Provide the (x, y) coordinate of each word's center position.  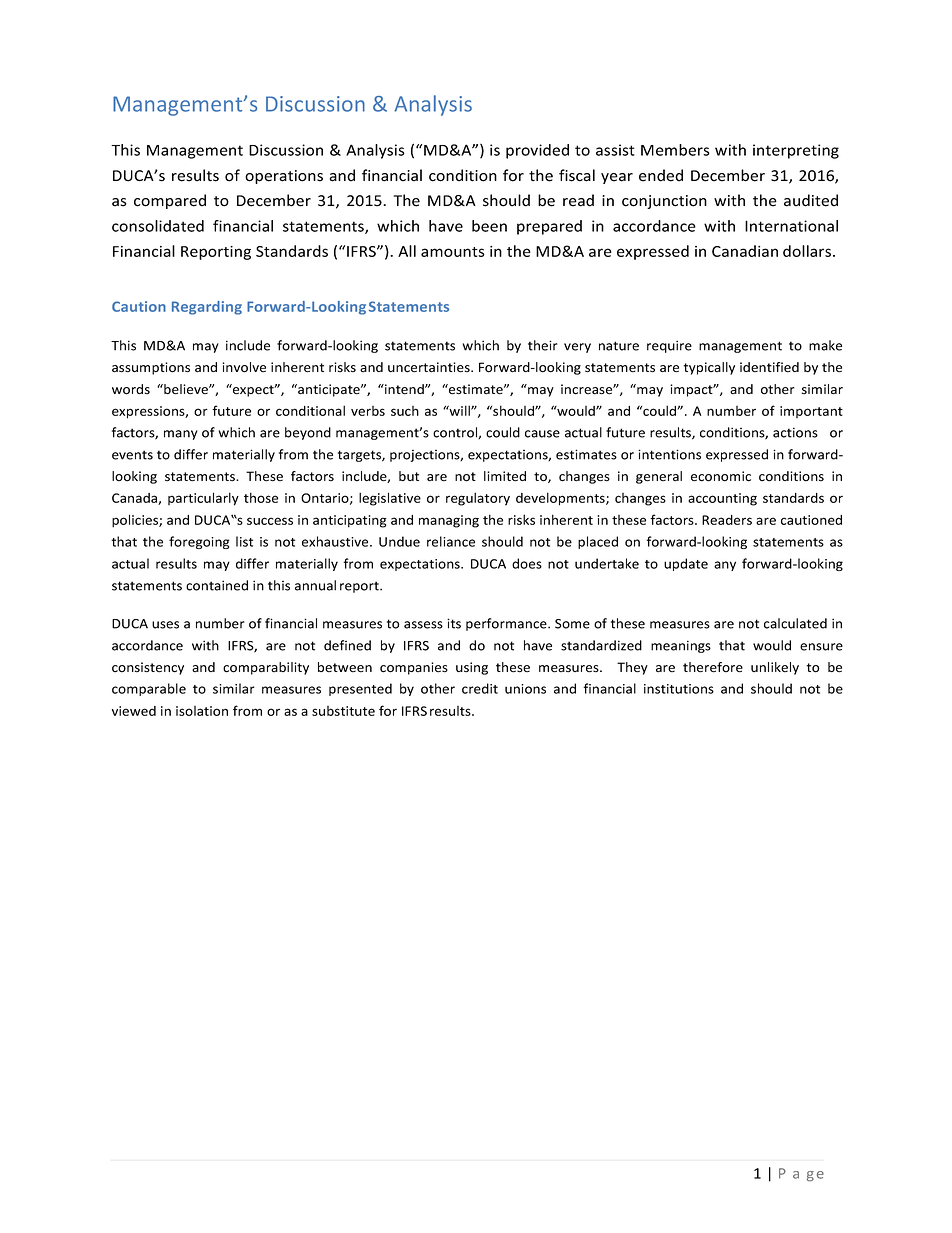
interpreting (796, 151)
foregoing (199, 542)
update (686, 564)
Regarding (207, 308)
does (527, 563)
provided (537, 151)
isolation (202, 711)
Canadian (745, 251)
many (181, 435)
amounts (453, 252)
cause (542, 434)
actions (795, 432)
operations (284, 177)
